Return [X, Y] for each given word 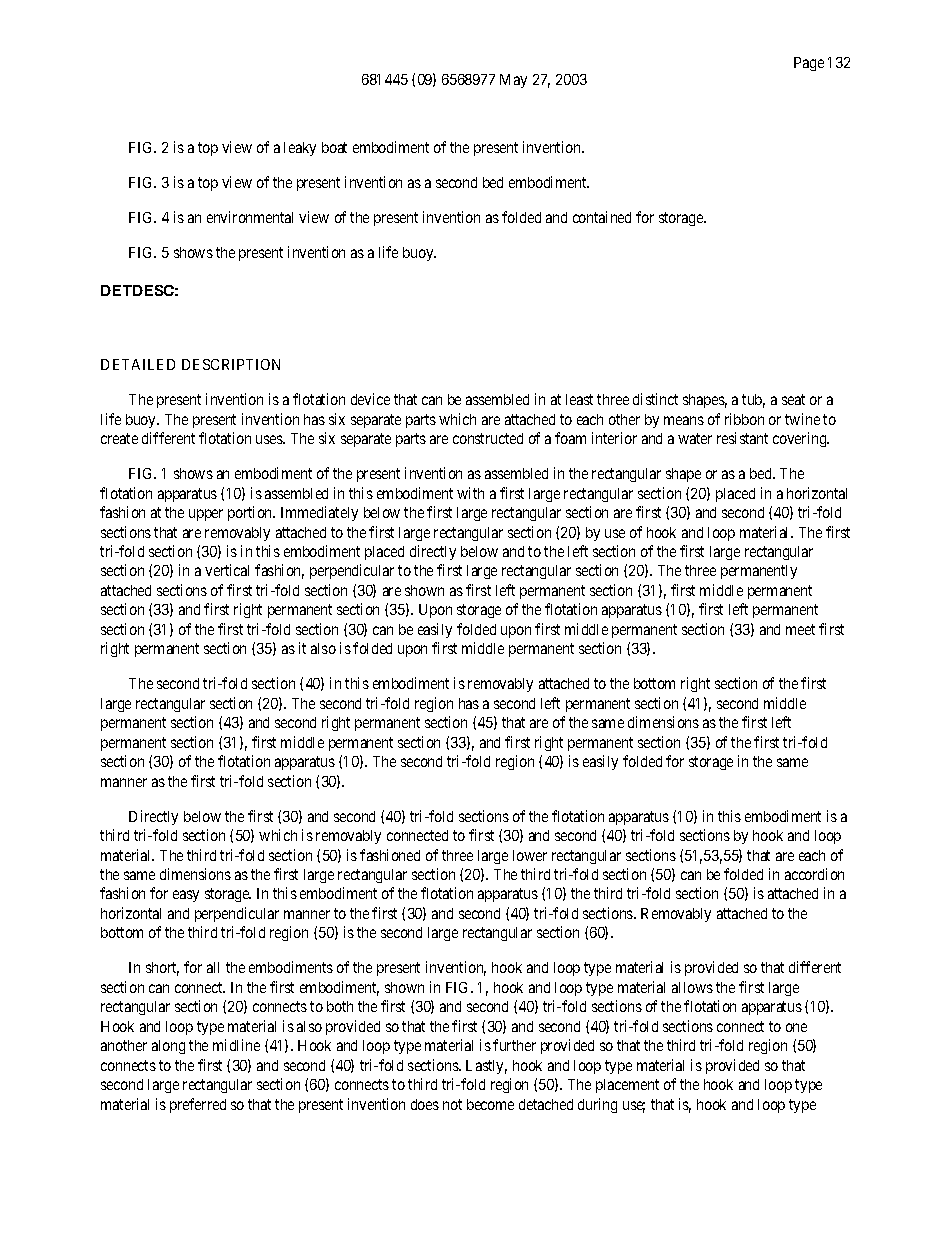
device [370, 399]
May [513, 81]
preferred [198, 1105]
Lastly [486, 1067]
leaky [300, 149]
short [162, 969]
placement [627, 1086]
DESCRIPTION [231, 364]
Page [809, 64]
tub [753, 401]
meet [800, 629]
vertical [227, 570]
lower [530, 855]
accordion [814, 874]
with [470, 493]
